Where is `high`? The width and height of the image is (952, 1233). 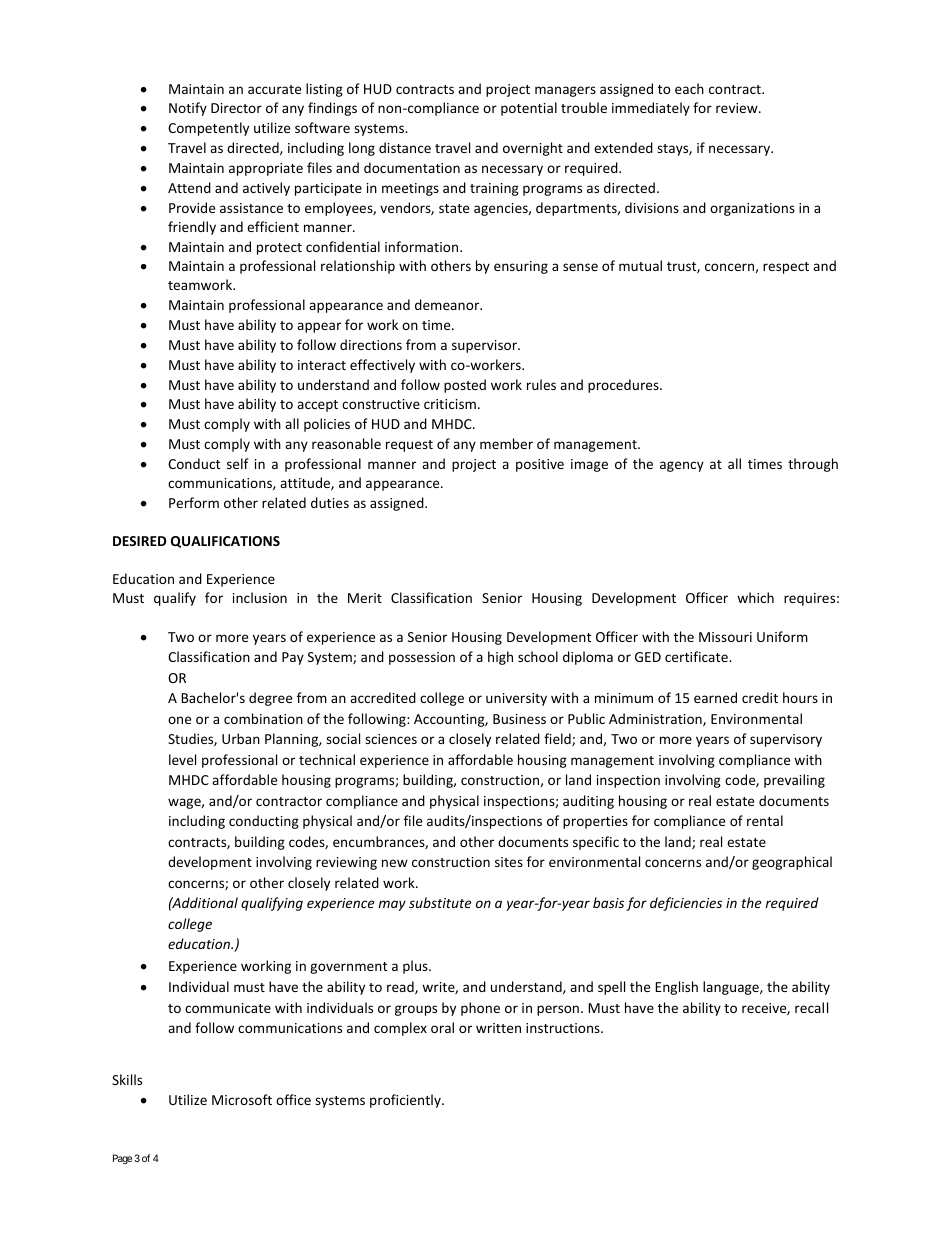 high is located at coordinates (500, 658).
